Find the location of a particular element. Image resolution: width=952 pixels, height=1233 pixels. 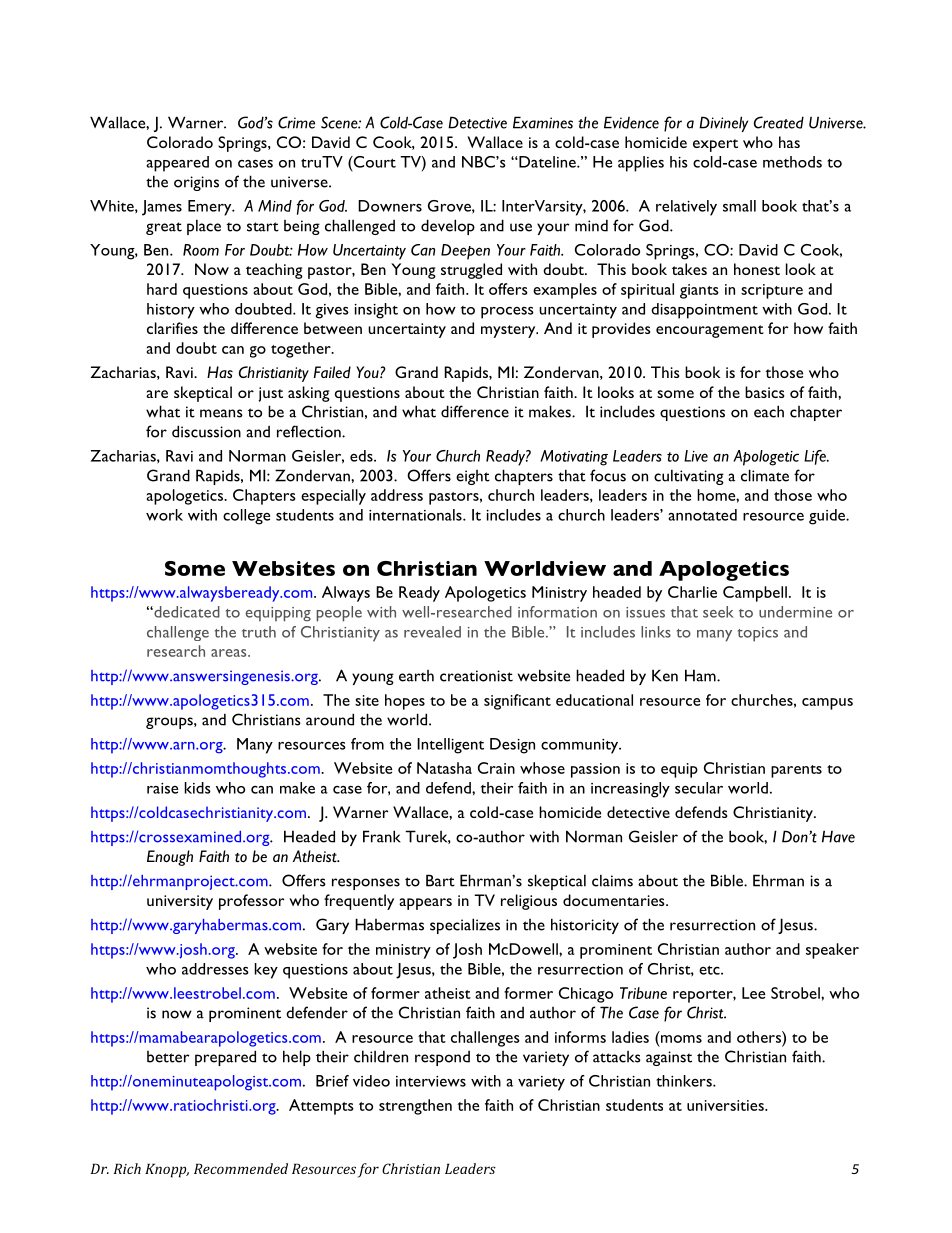

creationist is located at coordinates (476, 676).
